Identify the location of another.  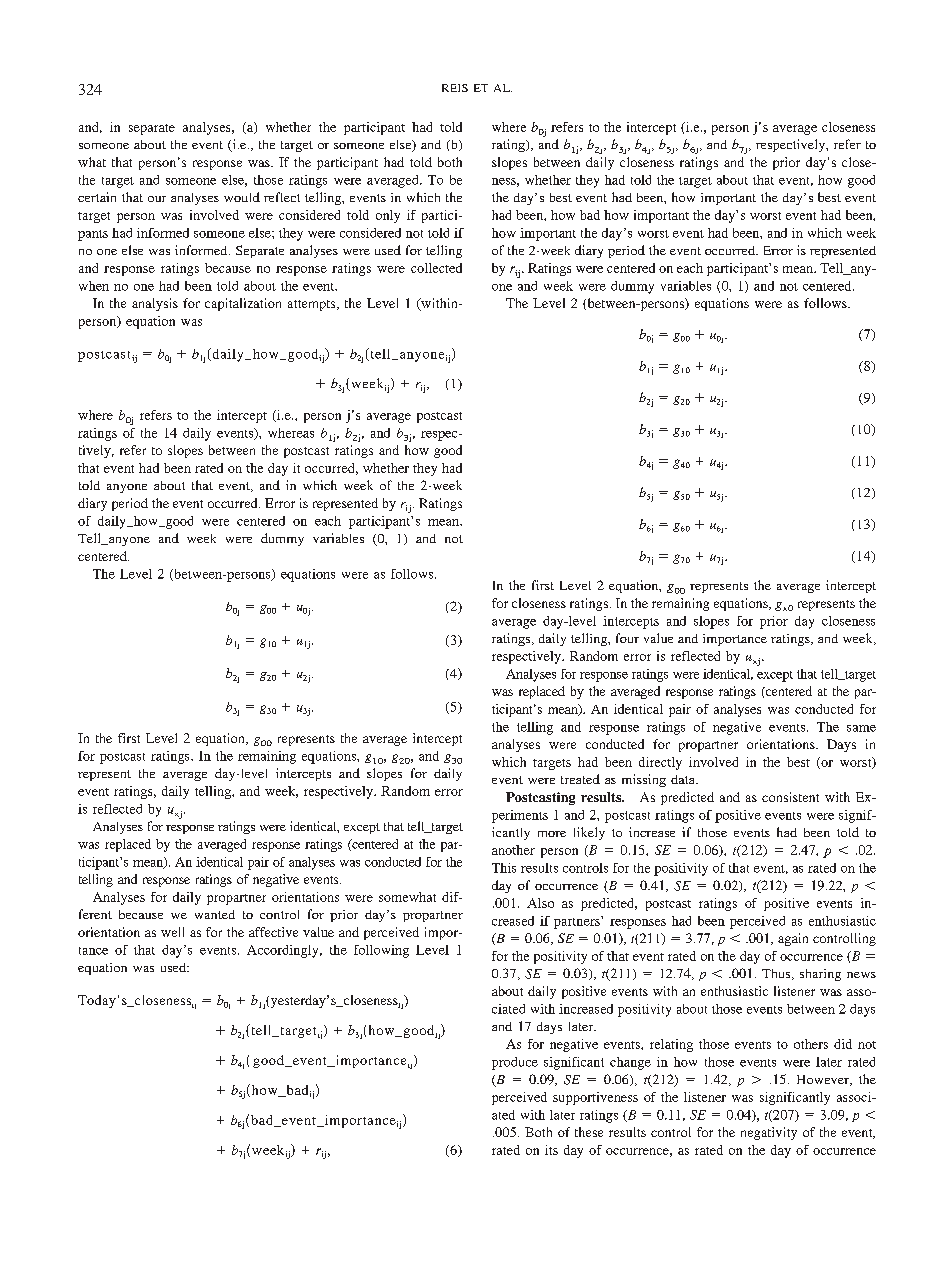
(513, 850).
